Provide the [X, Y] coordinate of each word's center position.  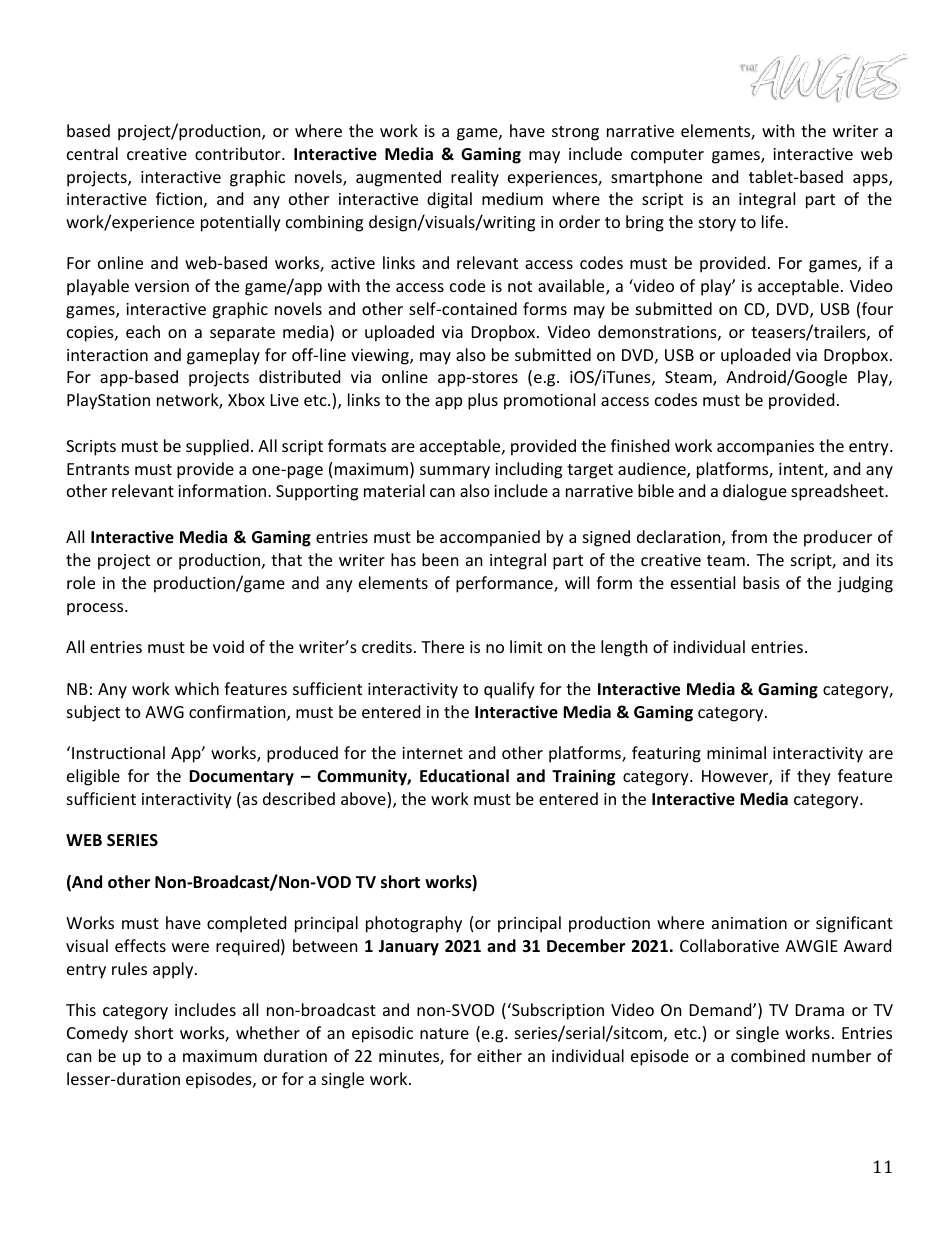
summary [455, 472]
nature [444, 1033]
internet [432, 753]
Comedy [97, 1034]
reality [475, 178]
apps [871, 180]
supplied [217, 447]
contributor [239, 153]
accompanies [765, 448]
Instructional [118, 752]
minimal [736, 752]
